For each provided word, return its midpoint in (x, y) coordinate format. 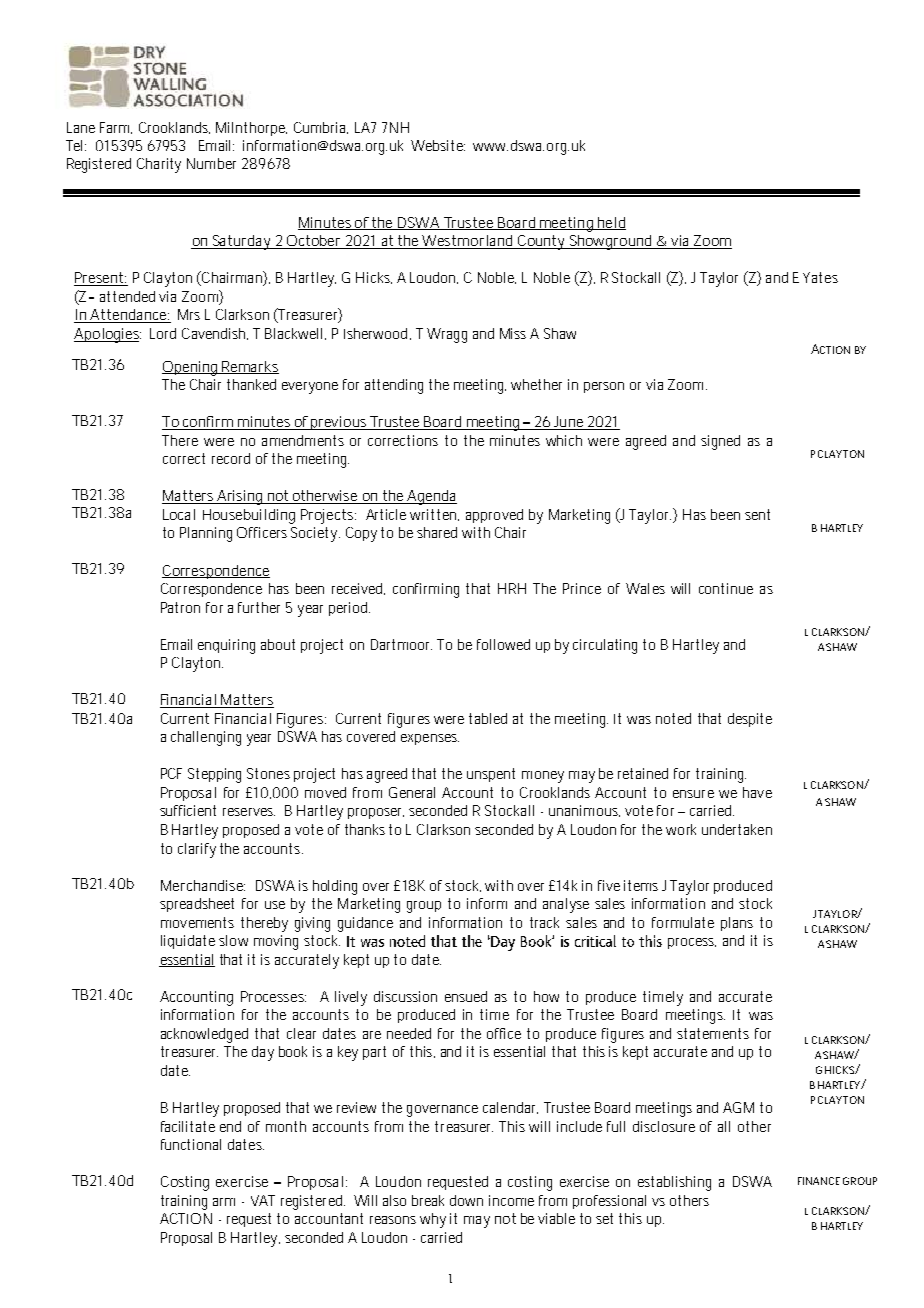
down (466, 1200)
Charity (159, 165)
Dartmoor (401, 644)
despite (750, 720)
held (611, 223)
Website (438, 145)
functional (191, 1144)
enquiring (226, 646)
